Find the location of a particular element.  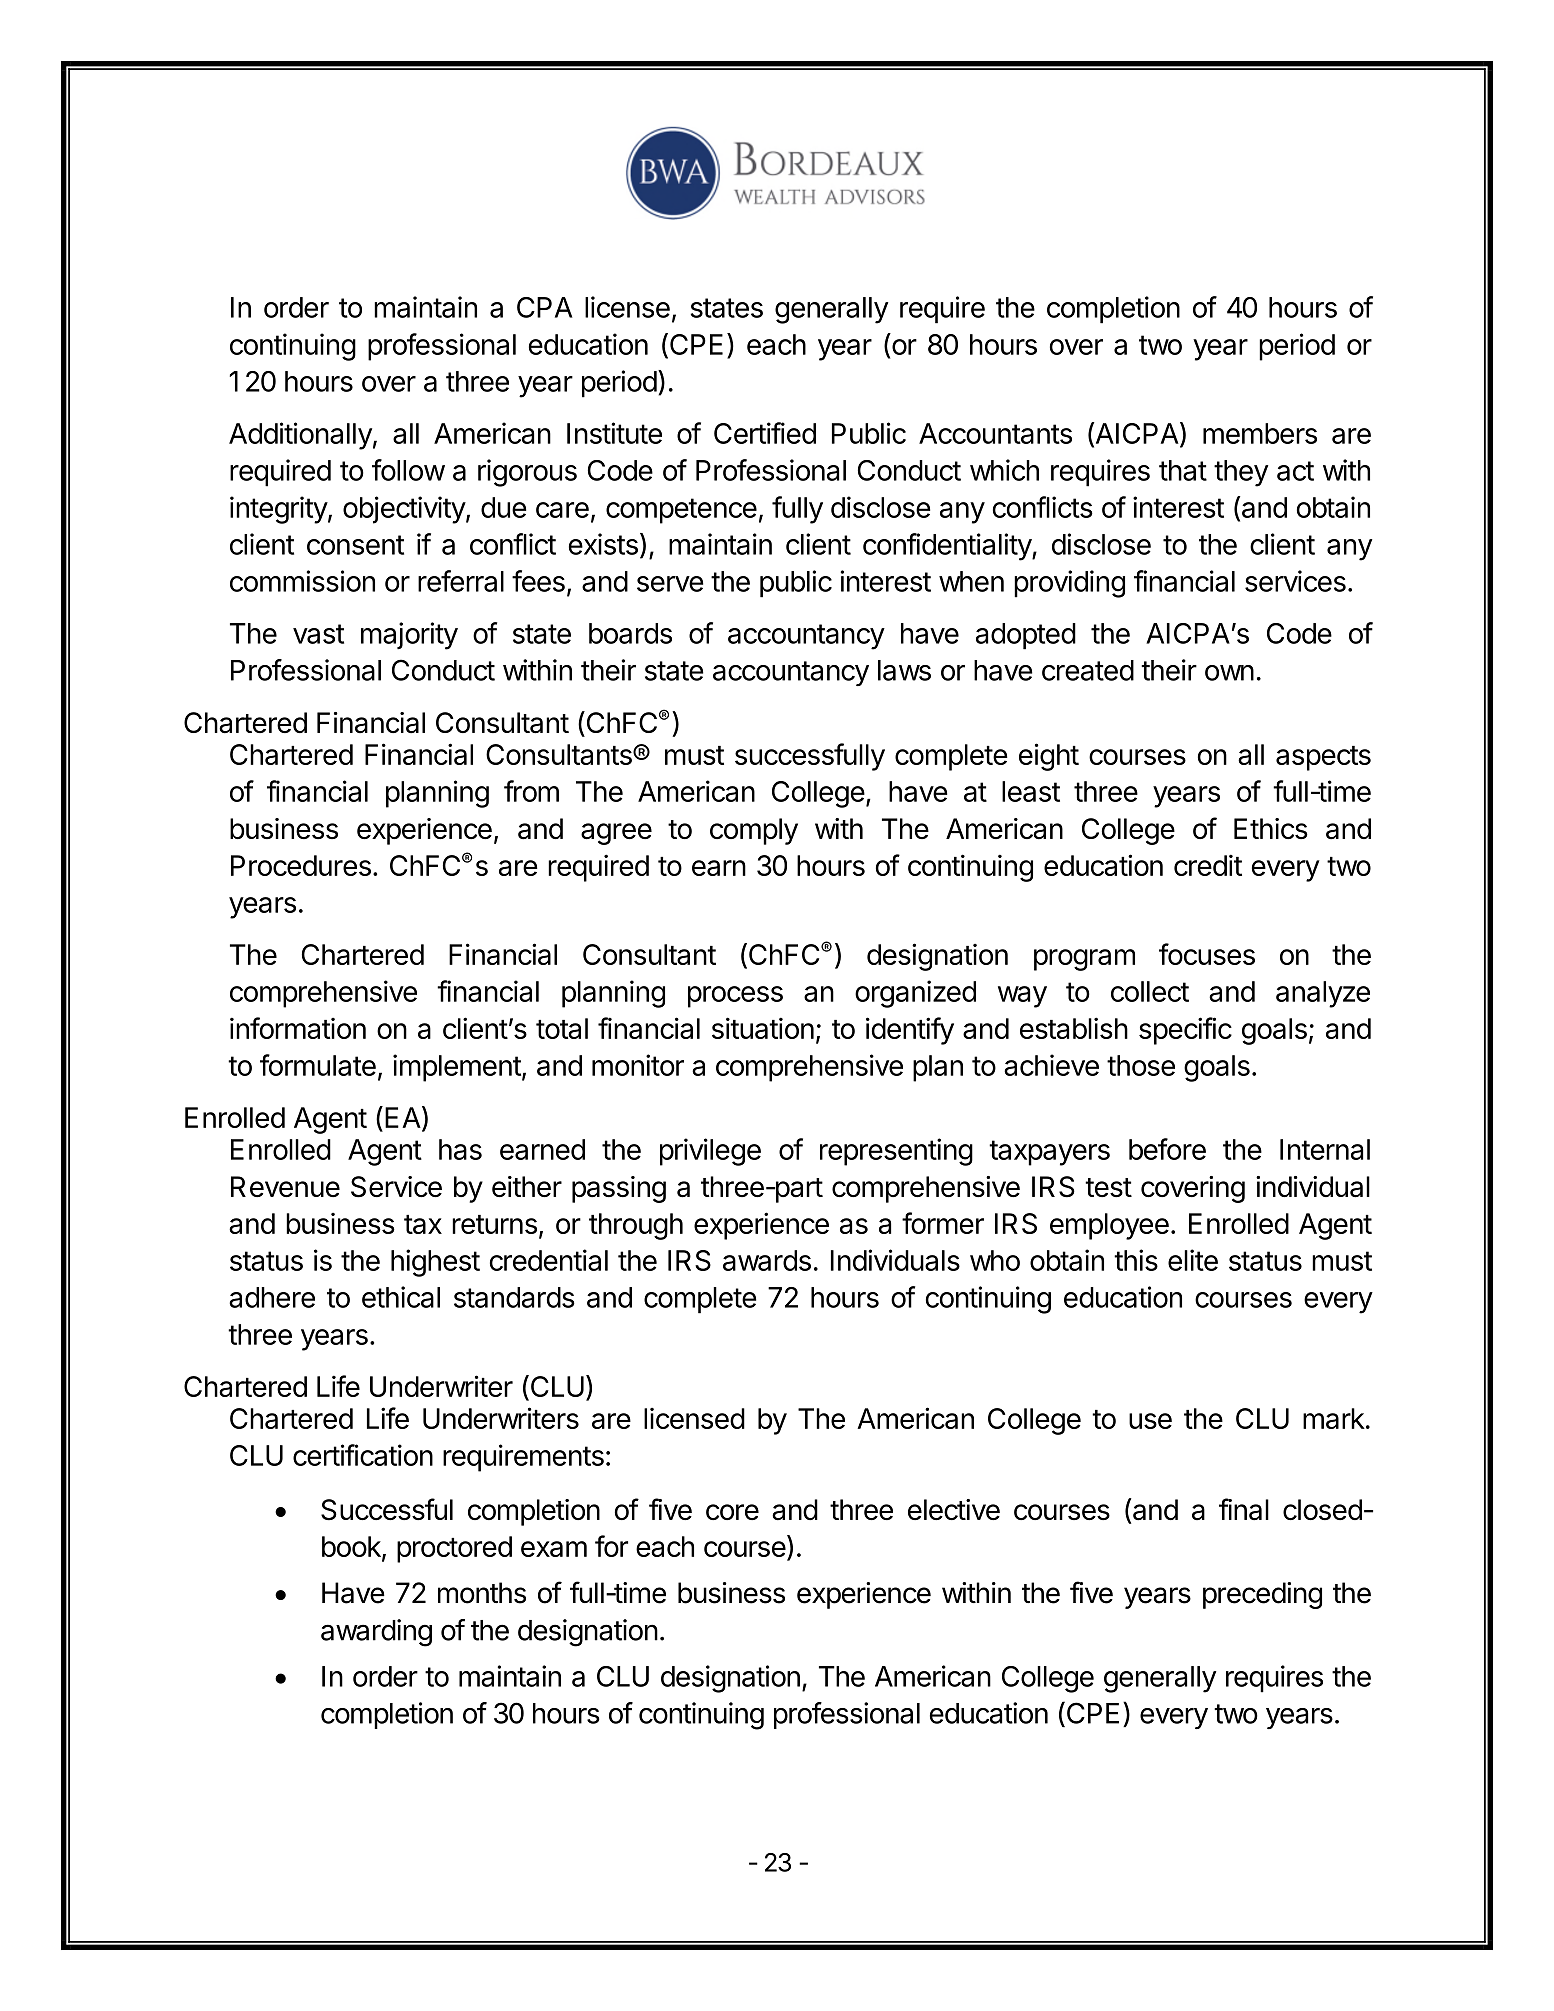

that is located at coordinates (1183, 470).
